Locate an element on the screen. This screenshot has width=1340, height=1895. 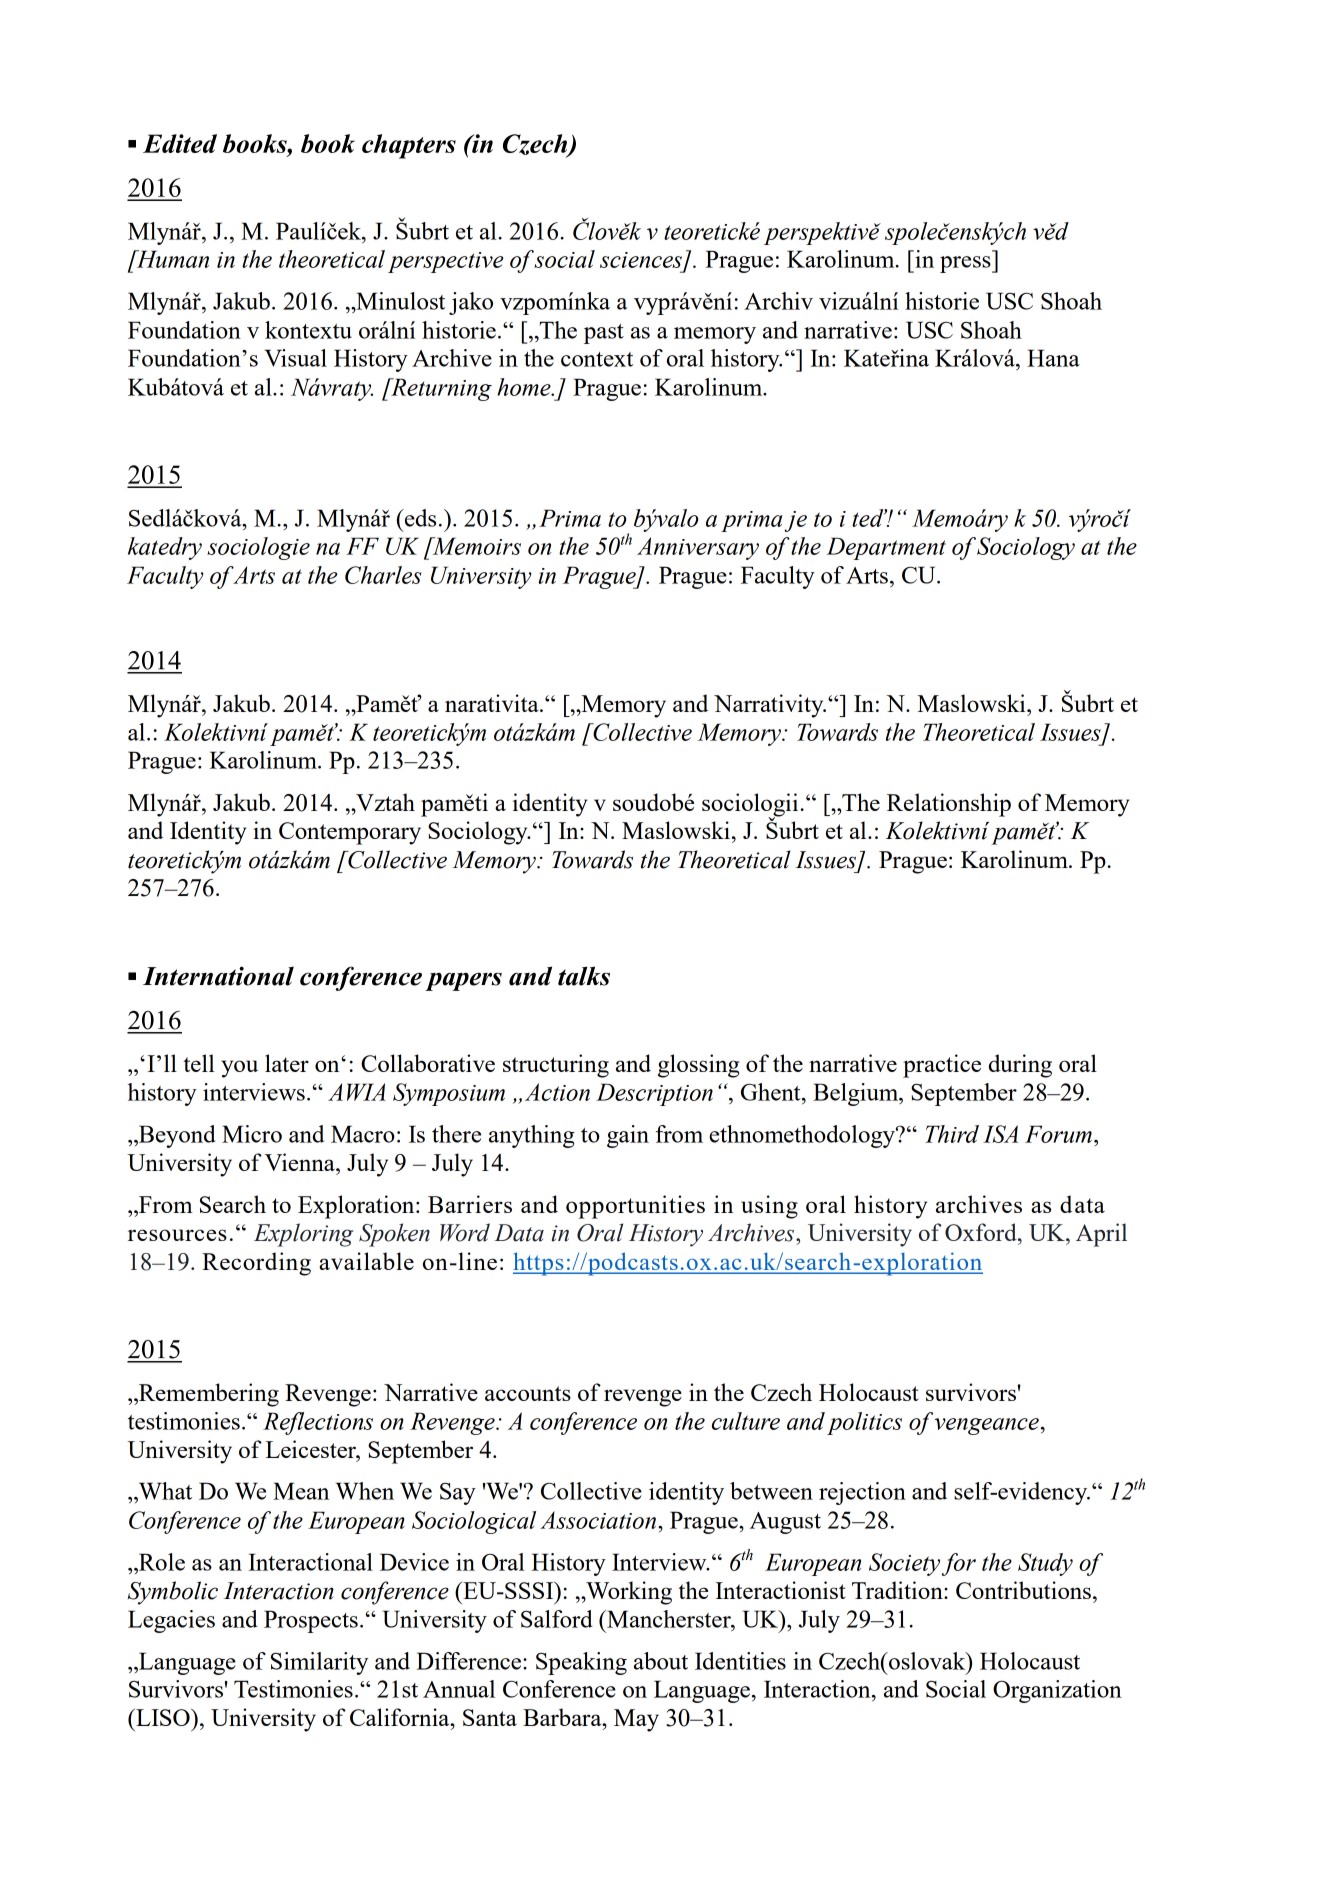
Vienna is located at coordinates (301, 1162).
